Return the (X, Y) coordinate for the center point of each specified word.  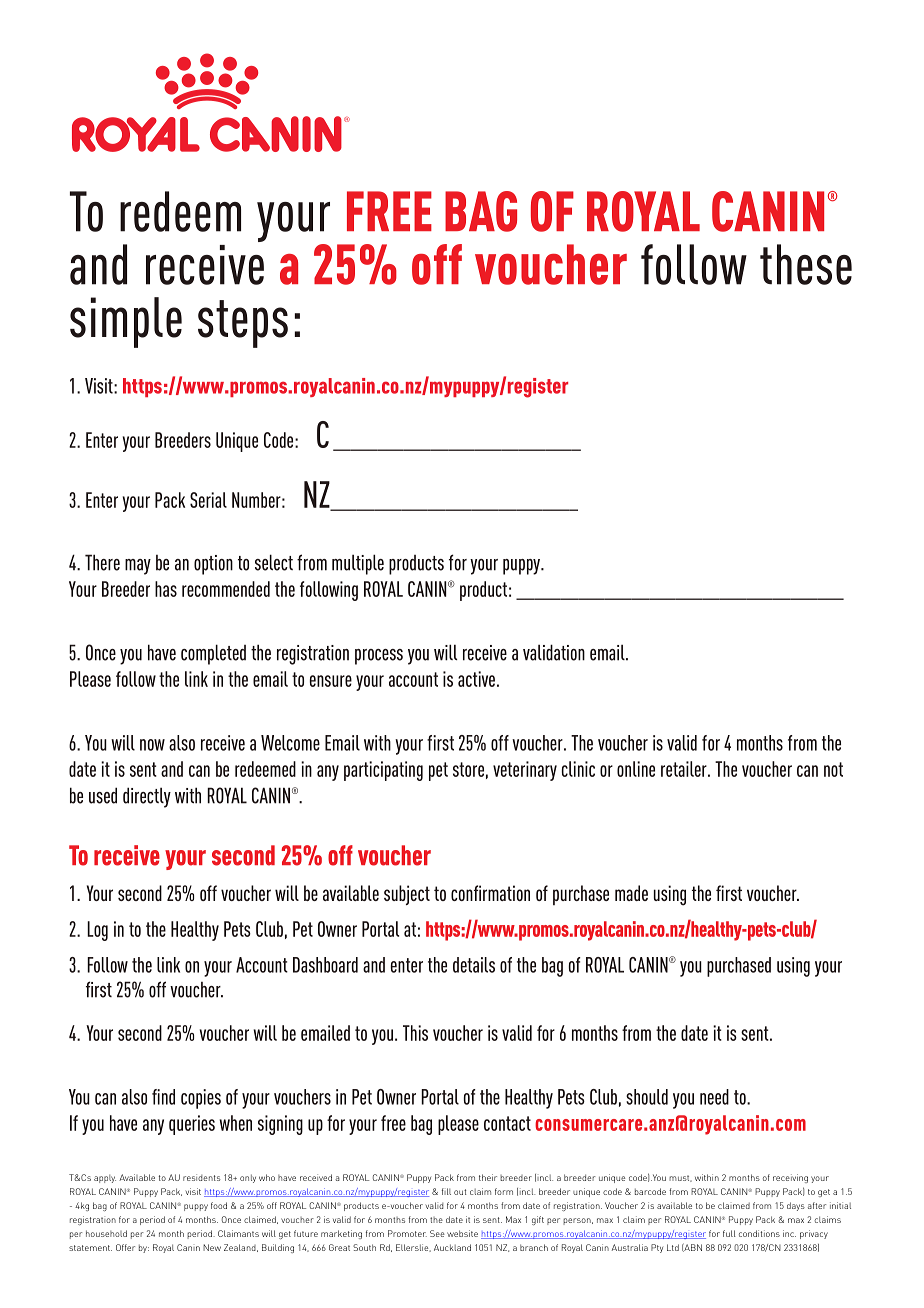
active (478, 679)
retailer (685, 769)
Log (97, 931)
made (631, 893)
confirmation (490, 893)
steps (243, 324)
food (219, 1205)
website (462, 1233)
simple (126, 322)
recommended (226, 589)
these (806, 264)
